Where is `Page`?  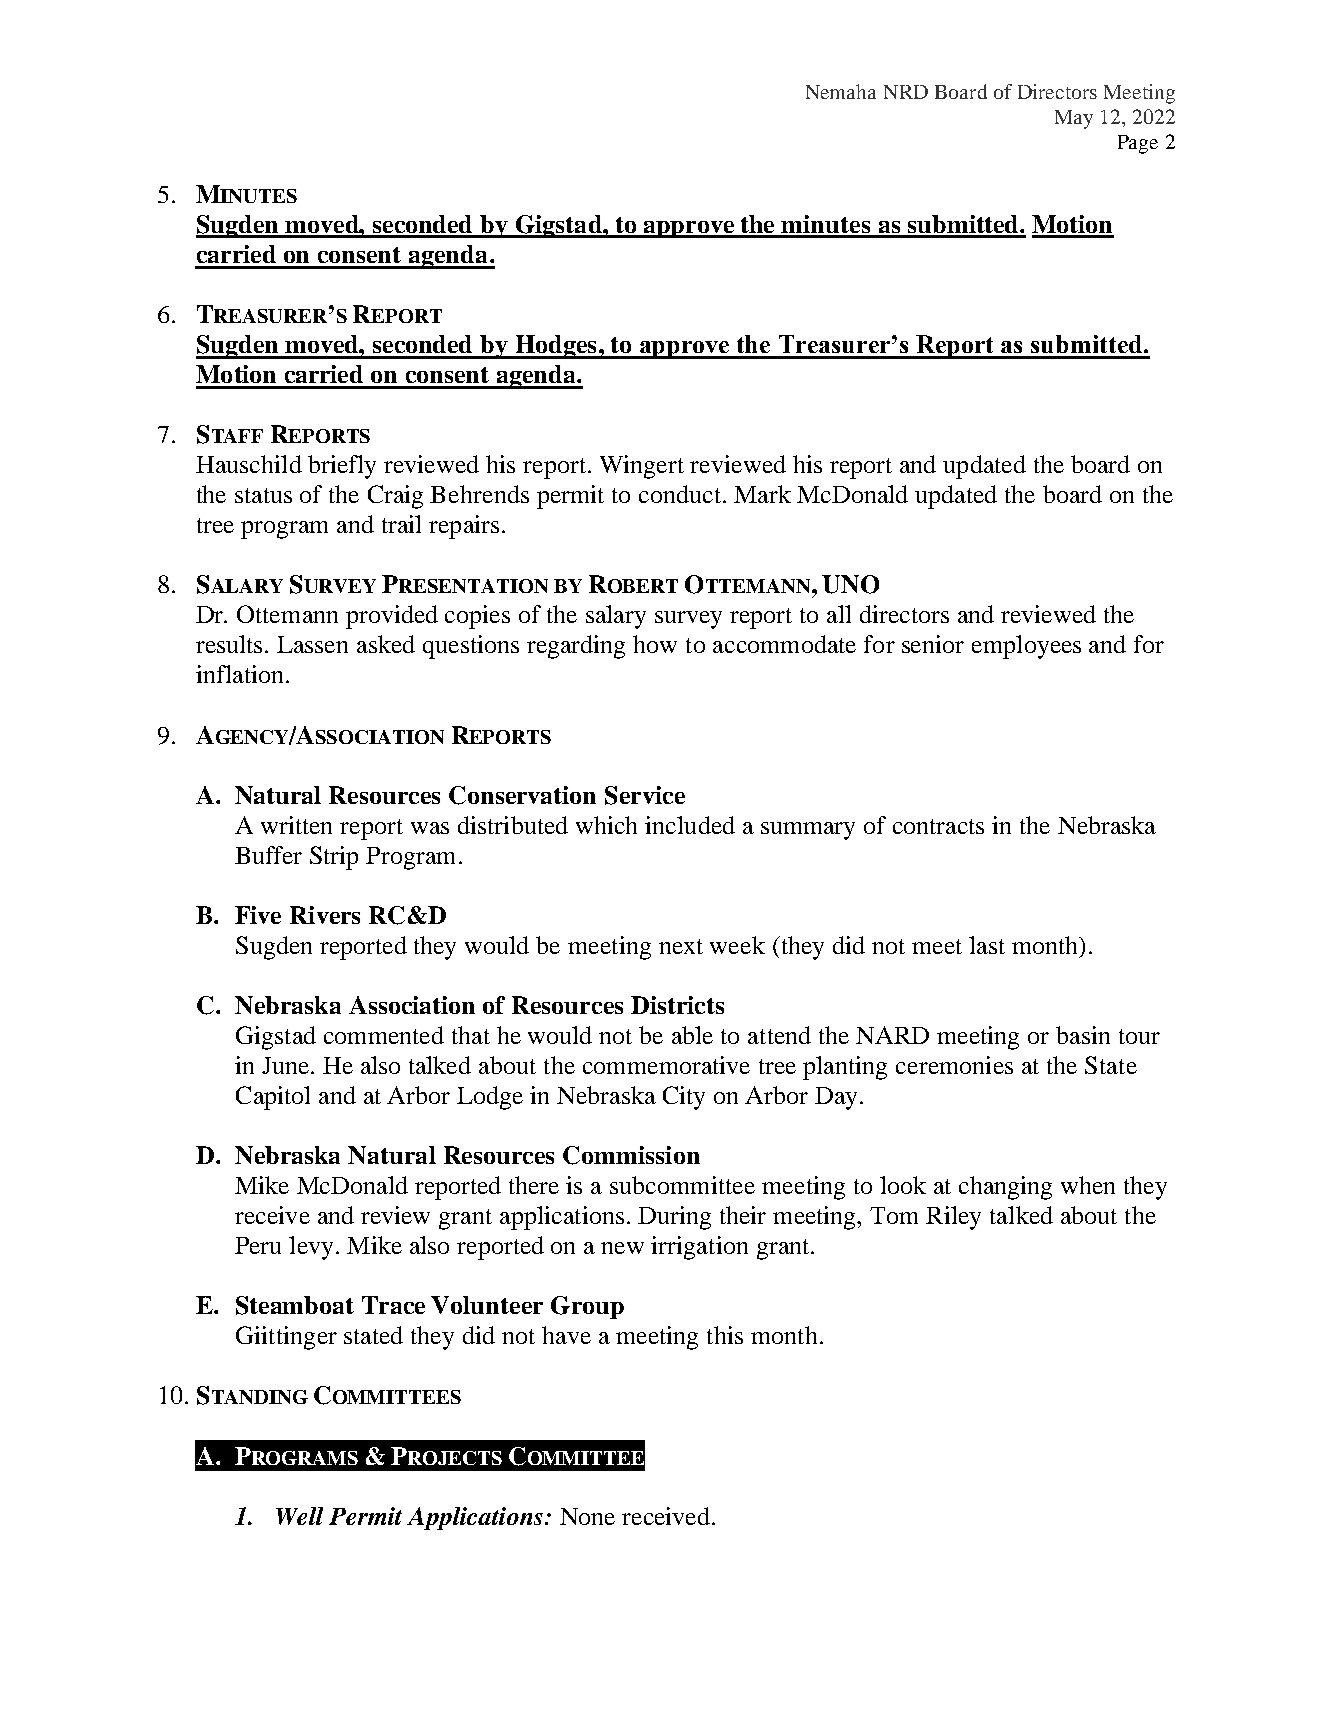 Page is located at coordinates (1138, 144).
